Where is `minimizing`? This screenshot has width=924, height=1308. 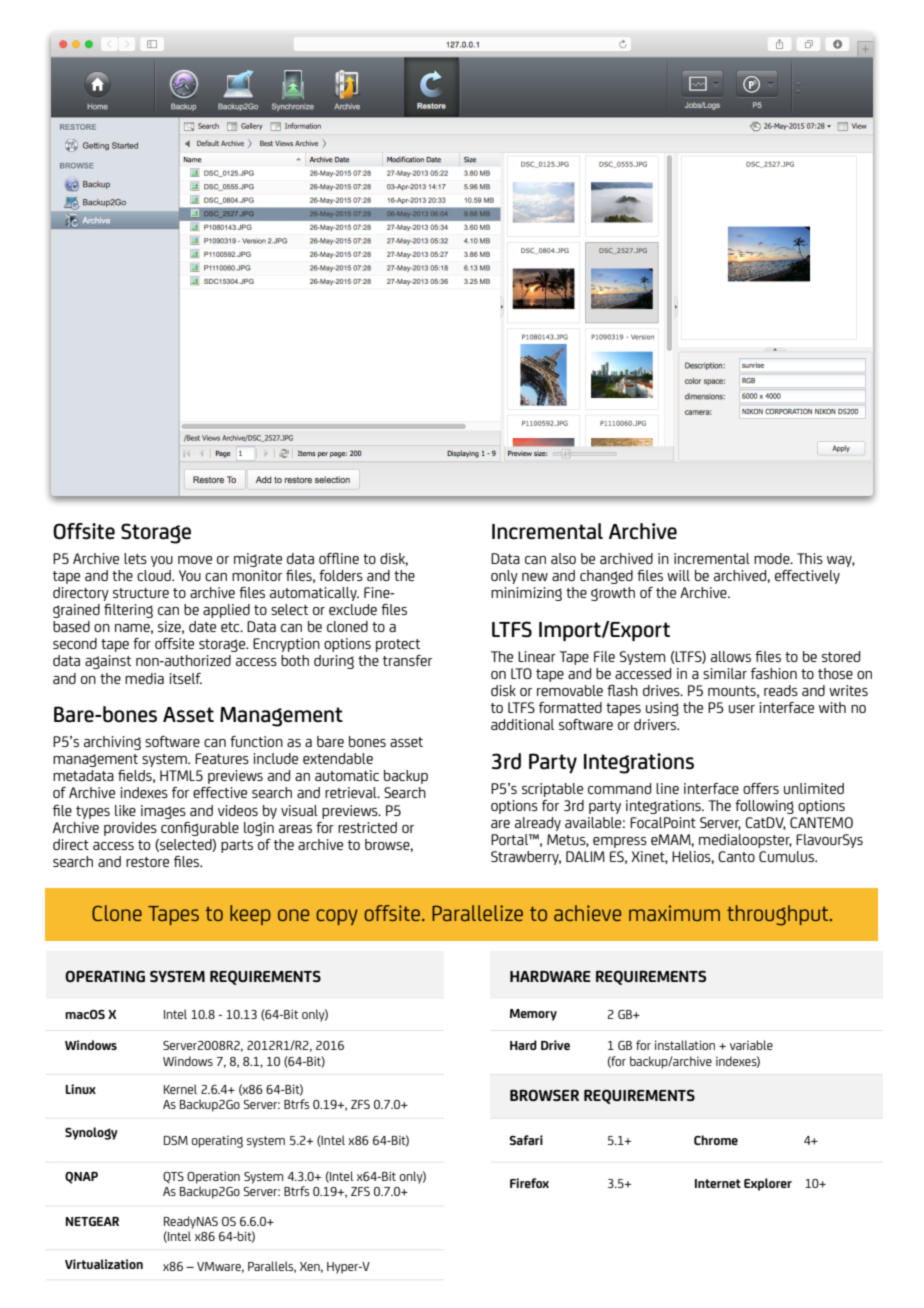 minimizing is located at coordinates (526, 594).
